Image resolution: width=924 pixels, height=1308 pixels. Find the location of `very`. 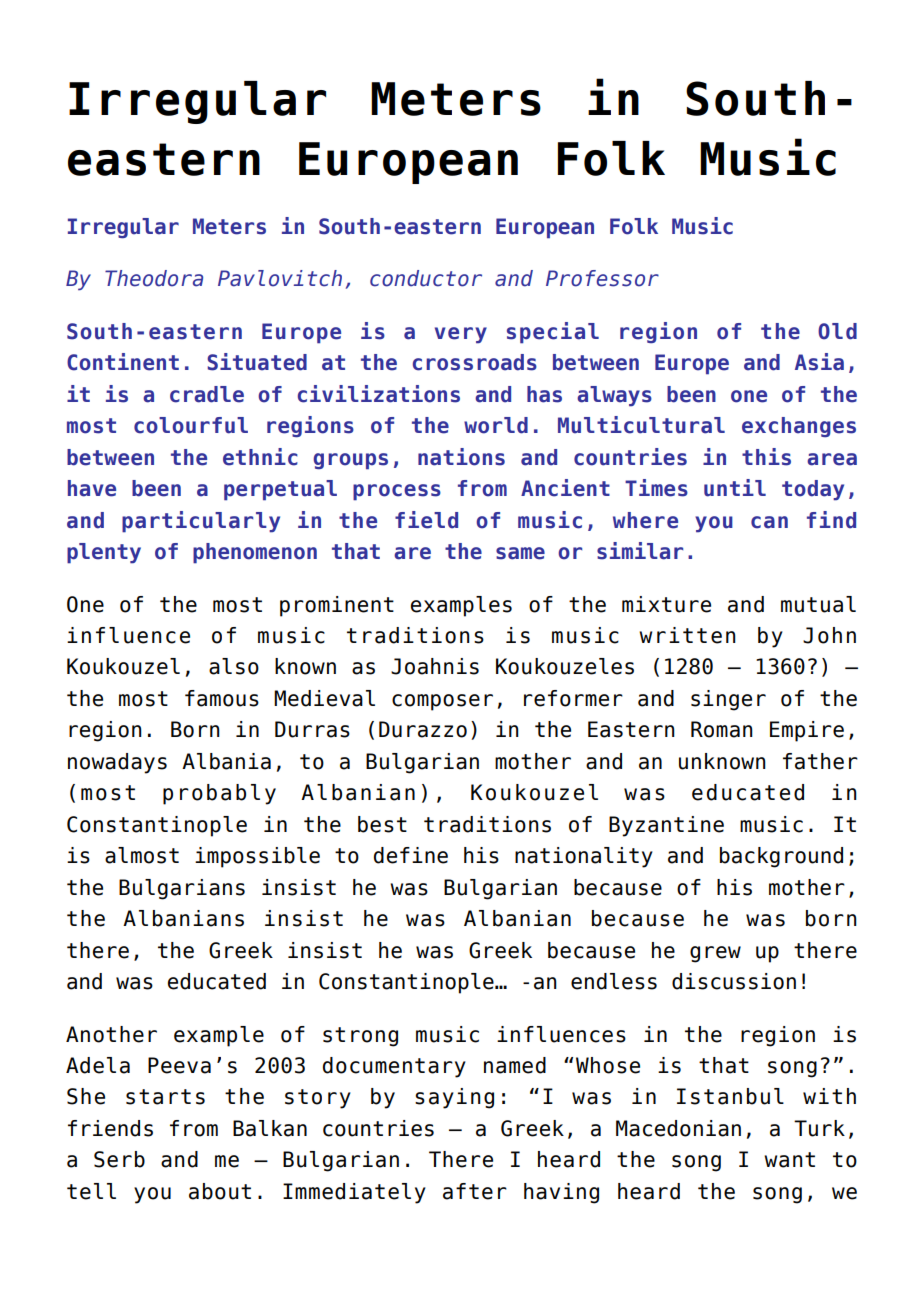

very is located at coordinates (461, 335).
